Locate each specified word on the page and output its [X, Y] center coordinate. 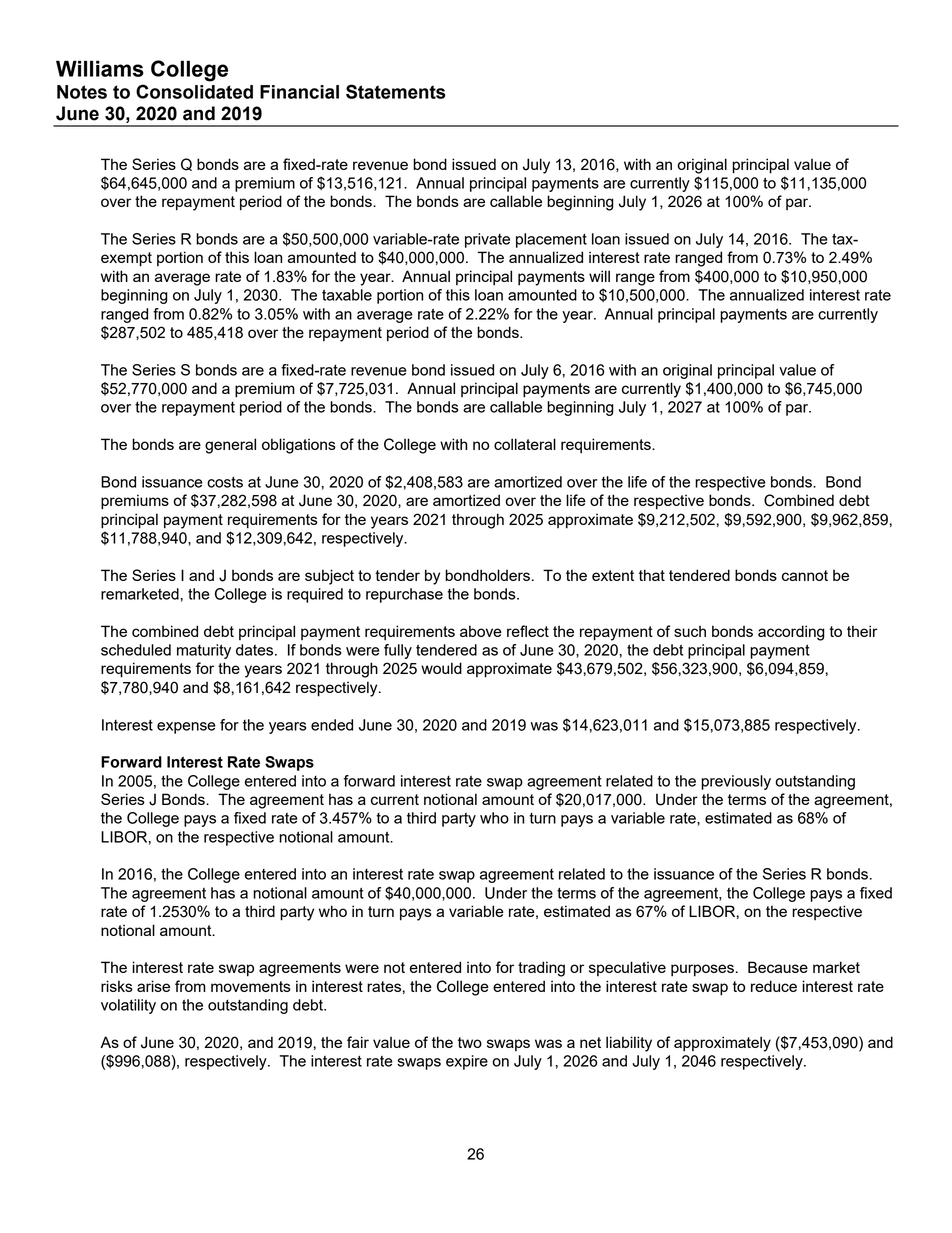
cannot [805, 575]
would [441, 668]
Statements [396, 91]
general [230, 446]
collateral [525, 444]
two [470, 1042]
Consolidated [194, 91]
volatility [128, 1006]
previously [736, 782]
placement [551, 240]
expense [186, 728]
